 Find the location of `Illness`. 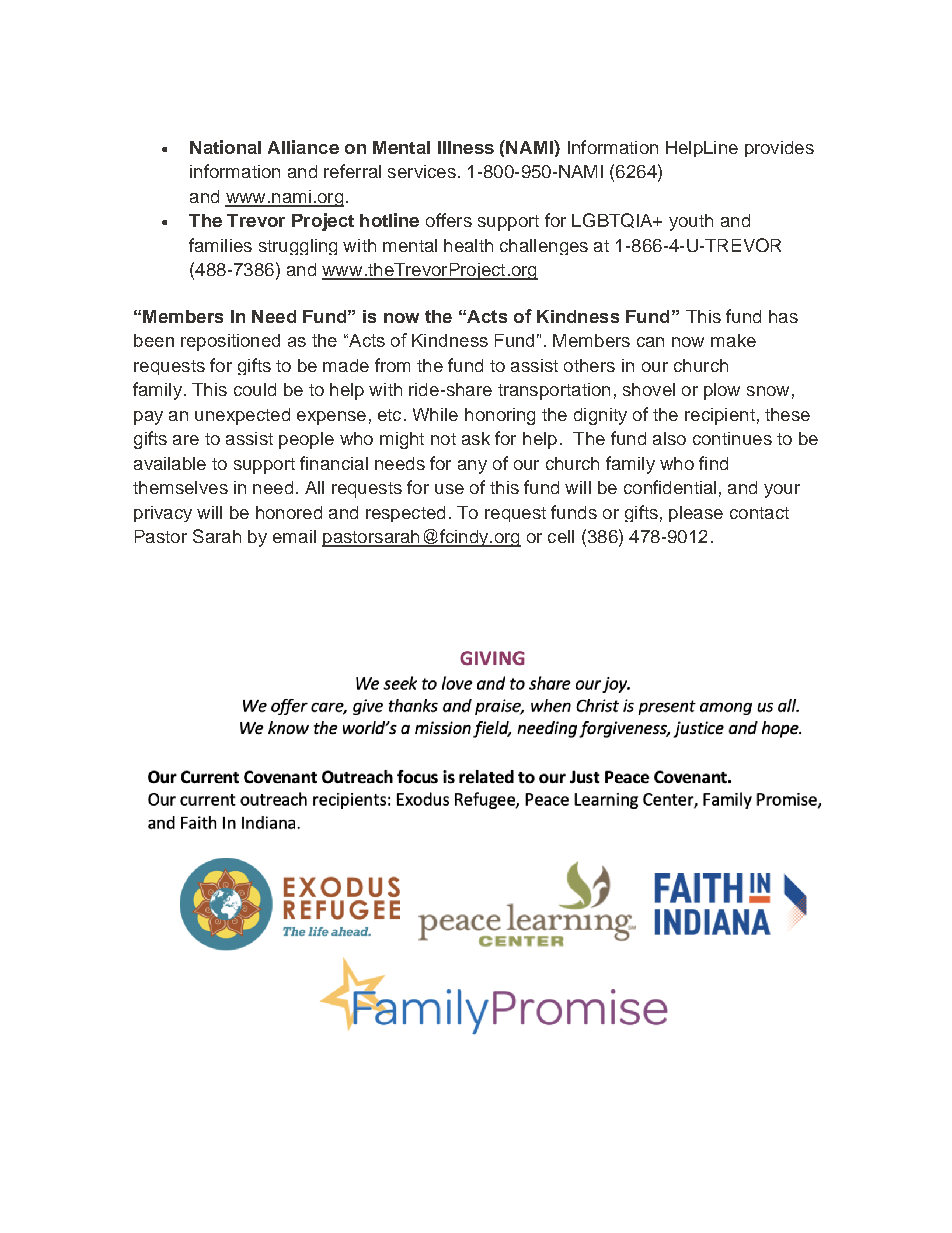

Illness is located at coordinates (466, 147).
